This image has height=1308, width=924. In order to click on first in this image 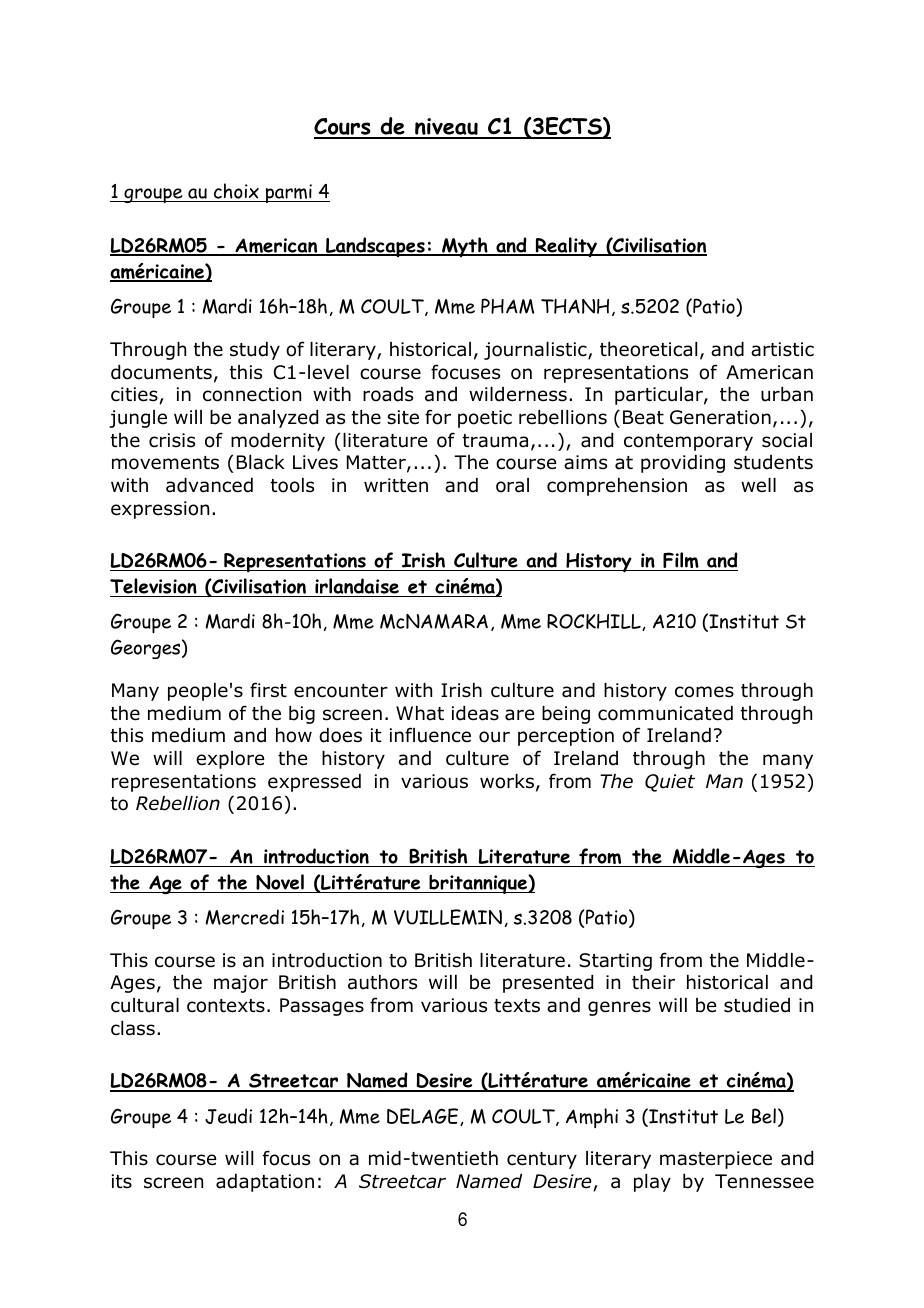, I will do `click(268, 690)`.
